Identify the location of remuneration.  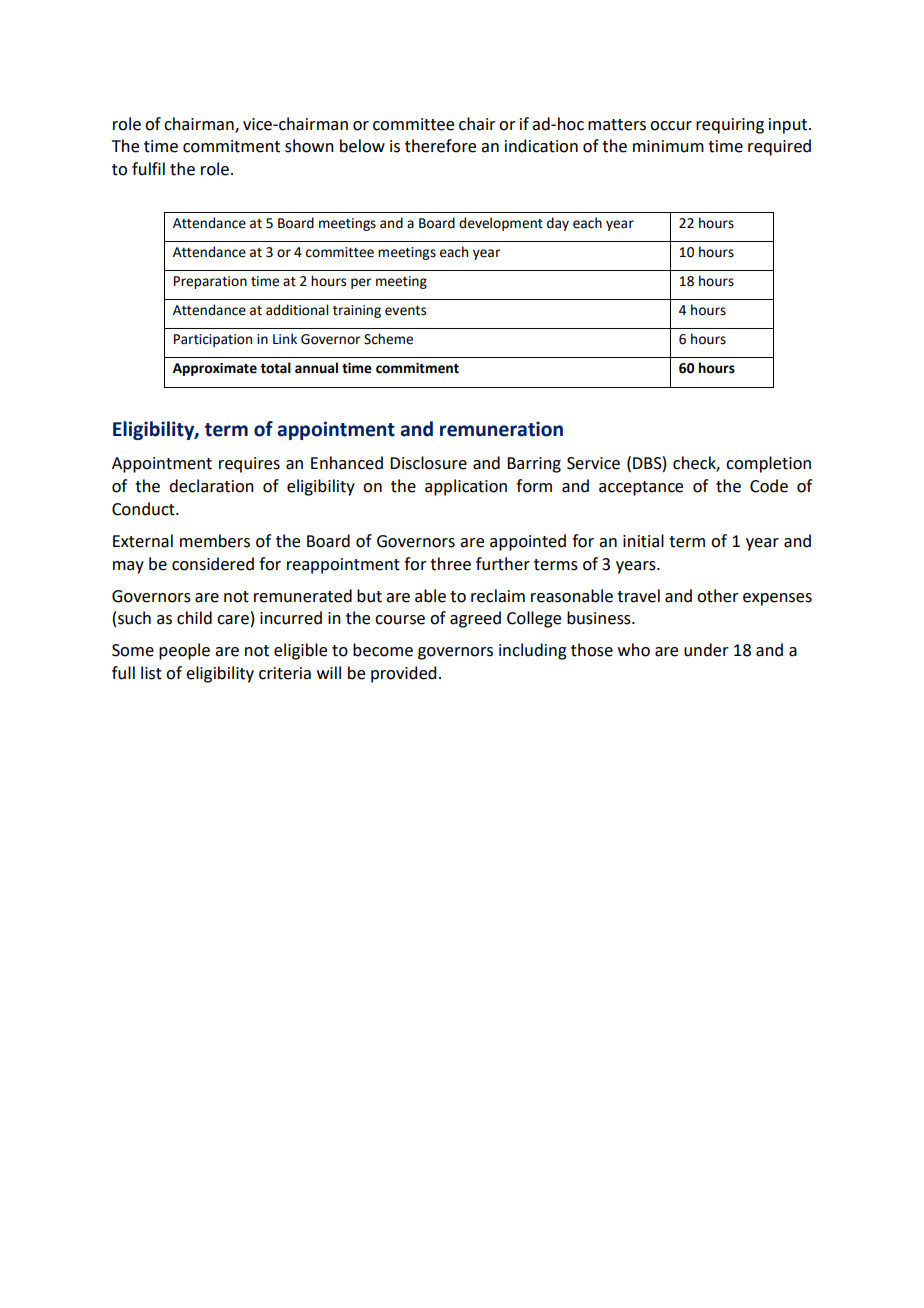
(501, 429).
